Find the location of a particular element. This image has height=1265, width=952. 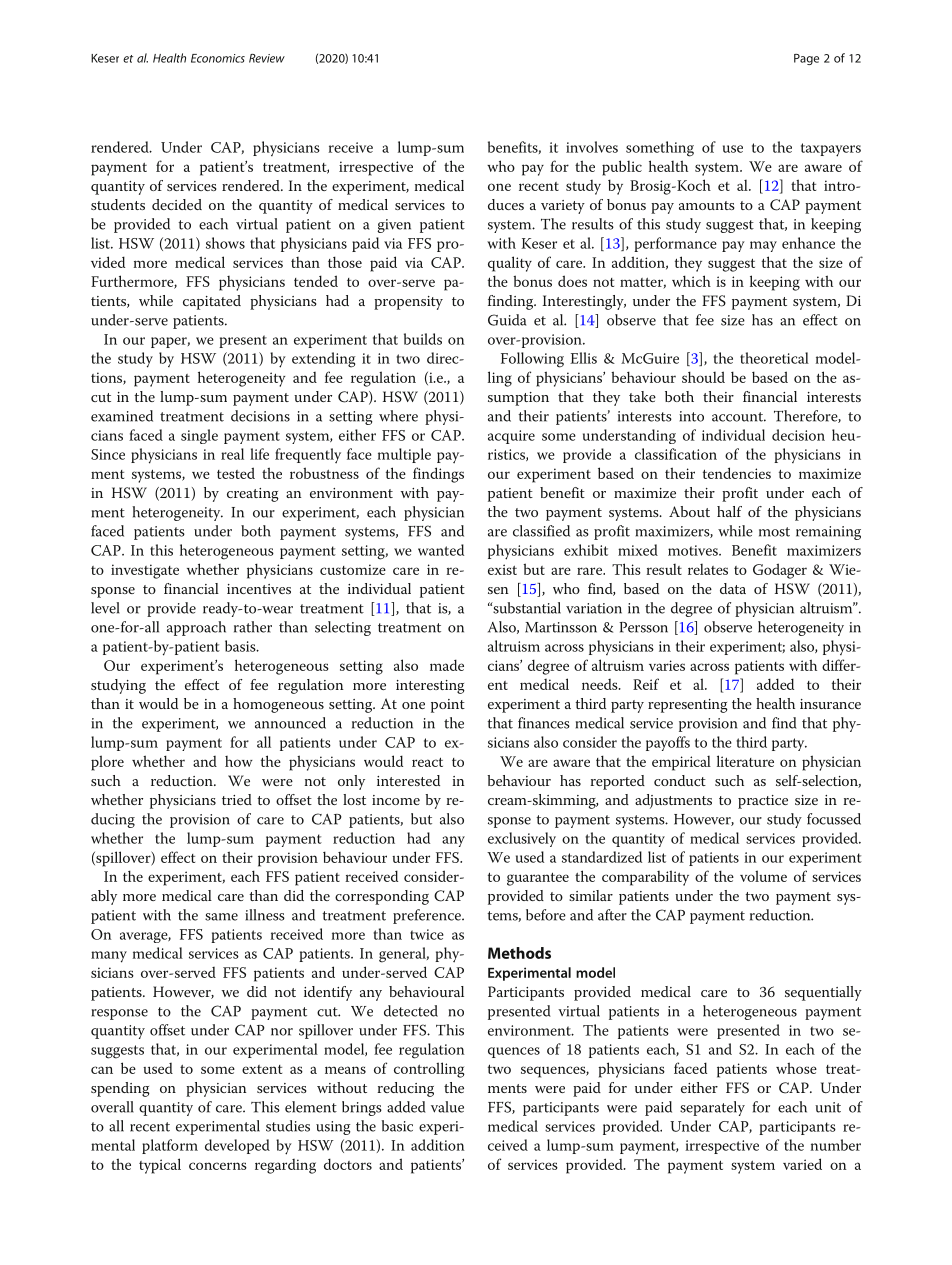

data is located at coordinates (733, 588).
